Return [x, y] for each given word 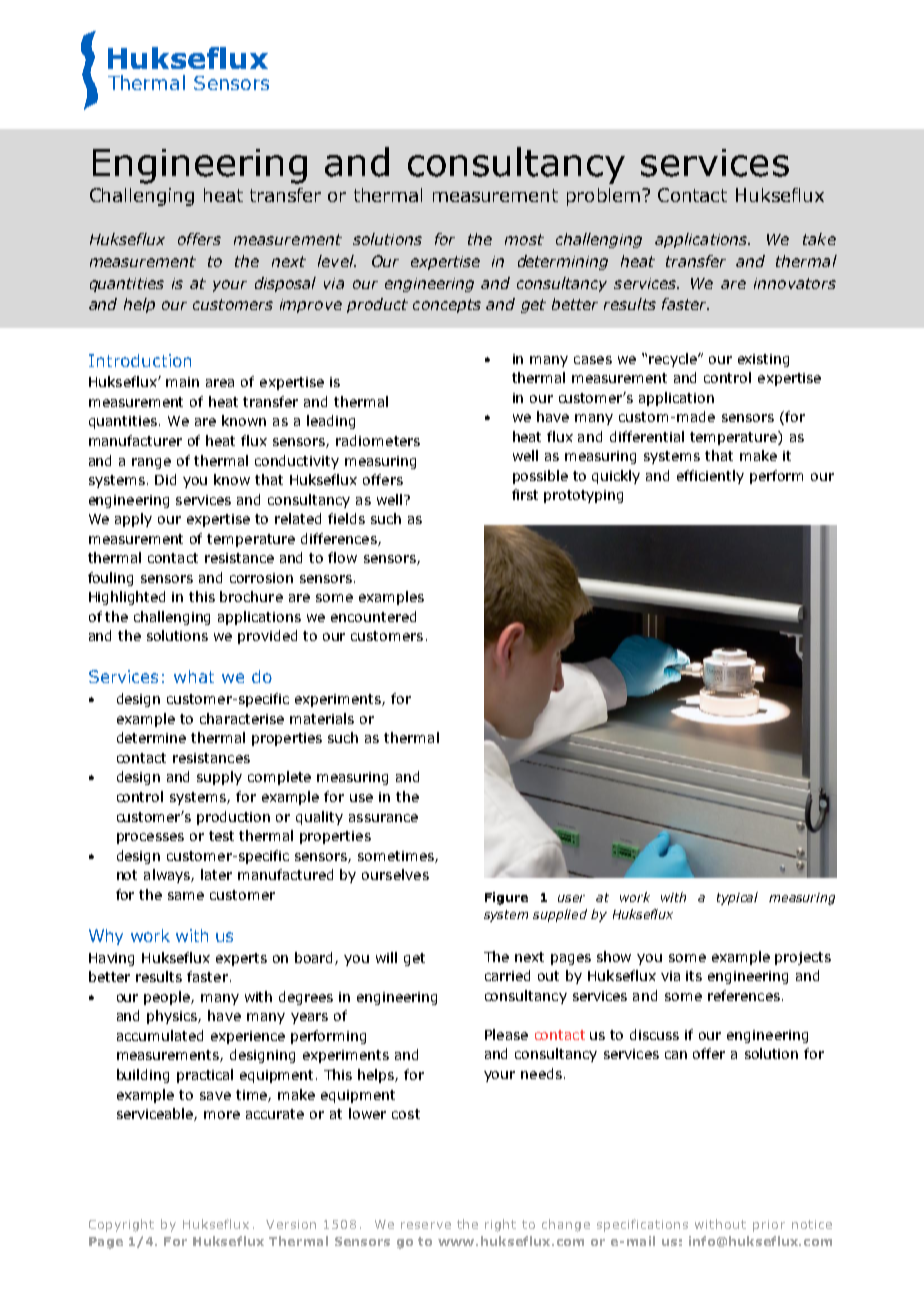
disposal [285, 284]
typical [737, 898]
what [194, 676]
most [524, 239]
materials [322, 718]
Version [291, 1224]
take [819, 239]
